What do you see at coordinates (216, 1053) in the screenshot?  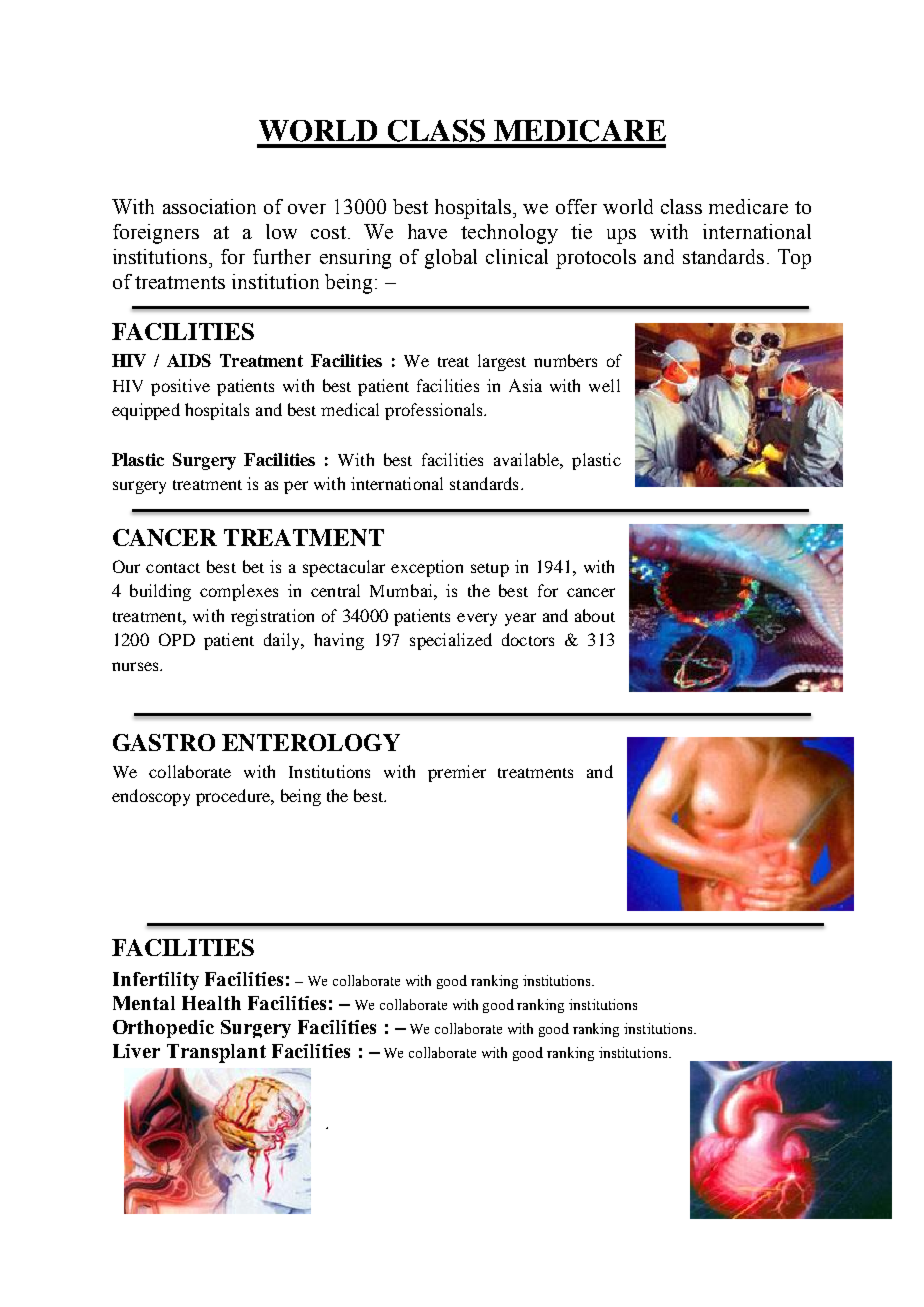 I see `Transplant` at bounding box center [216, 1053].
